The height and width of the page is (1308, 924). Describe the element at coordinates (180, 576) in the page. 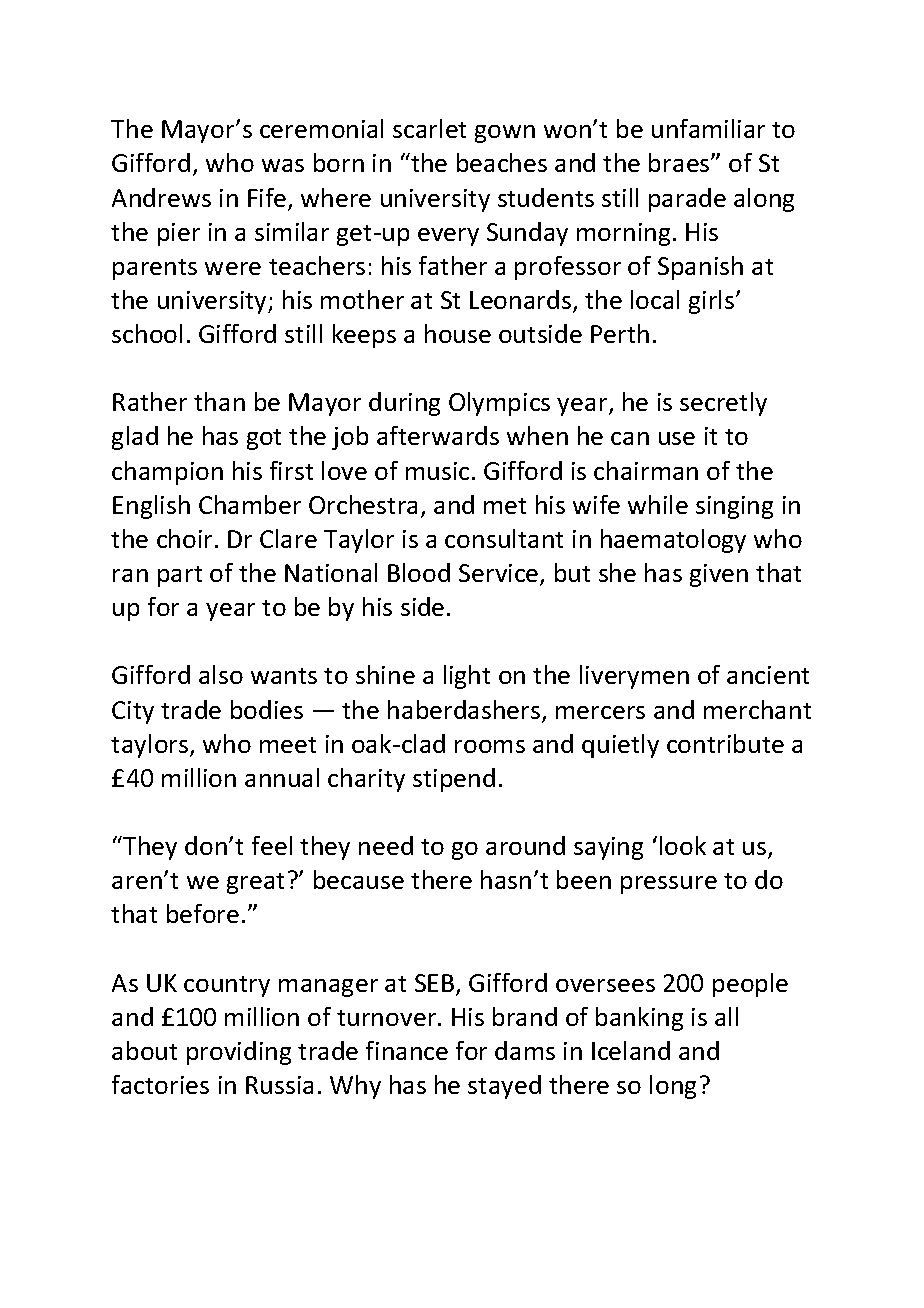

I see `part` at that location.
